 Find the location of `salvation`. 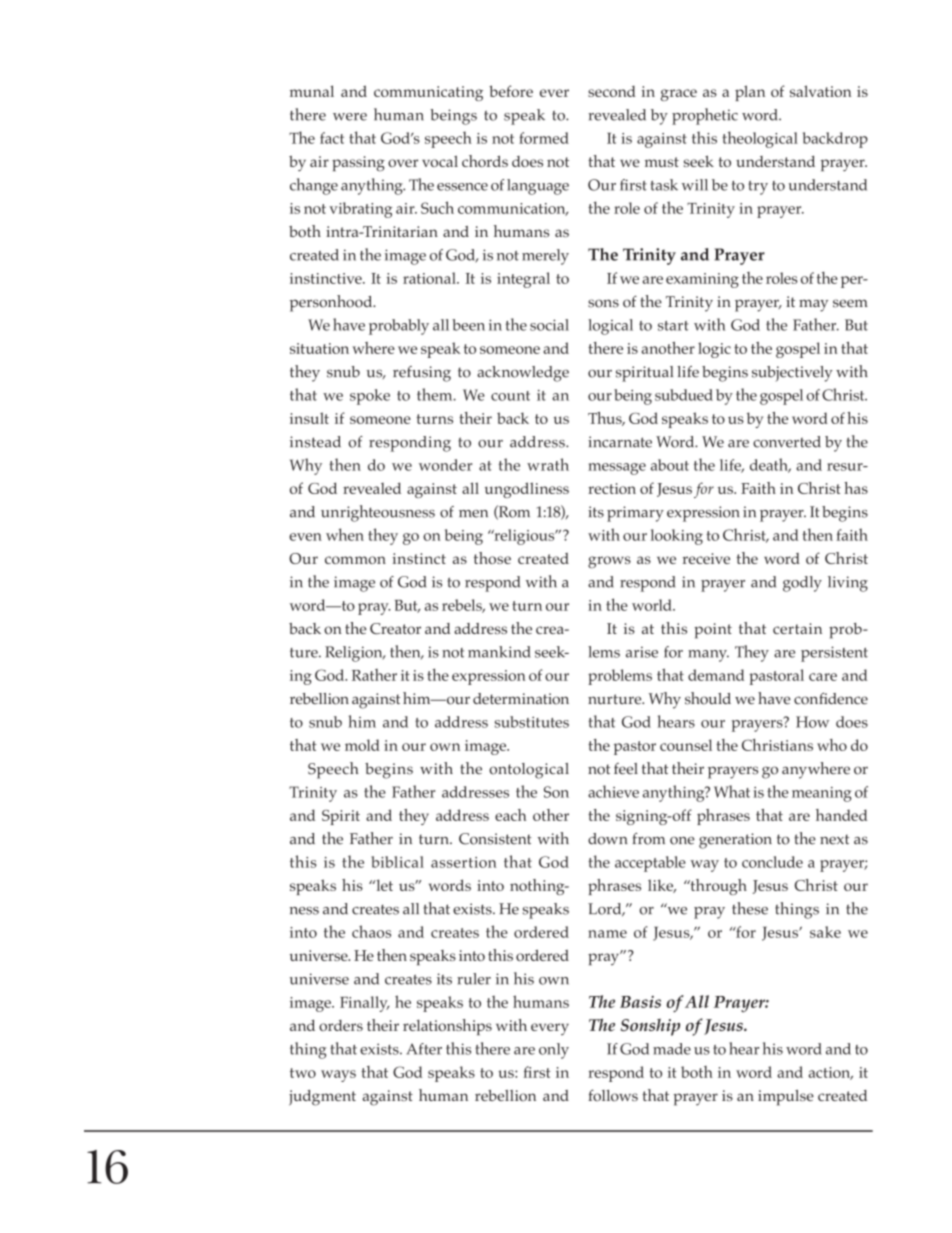

salvation is located at coordinates (821, 91).
